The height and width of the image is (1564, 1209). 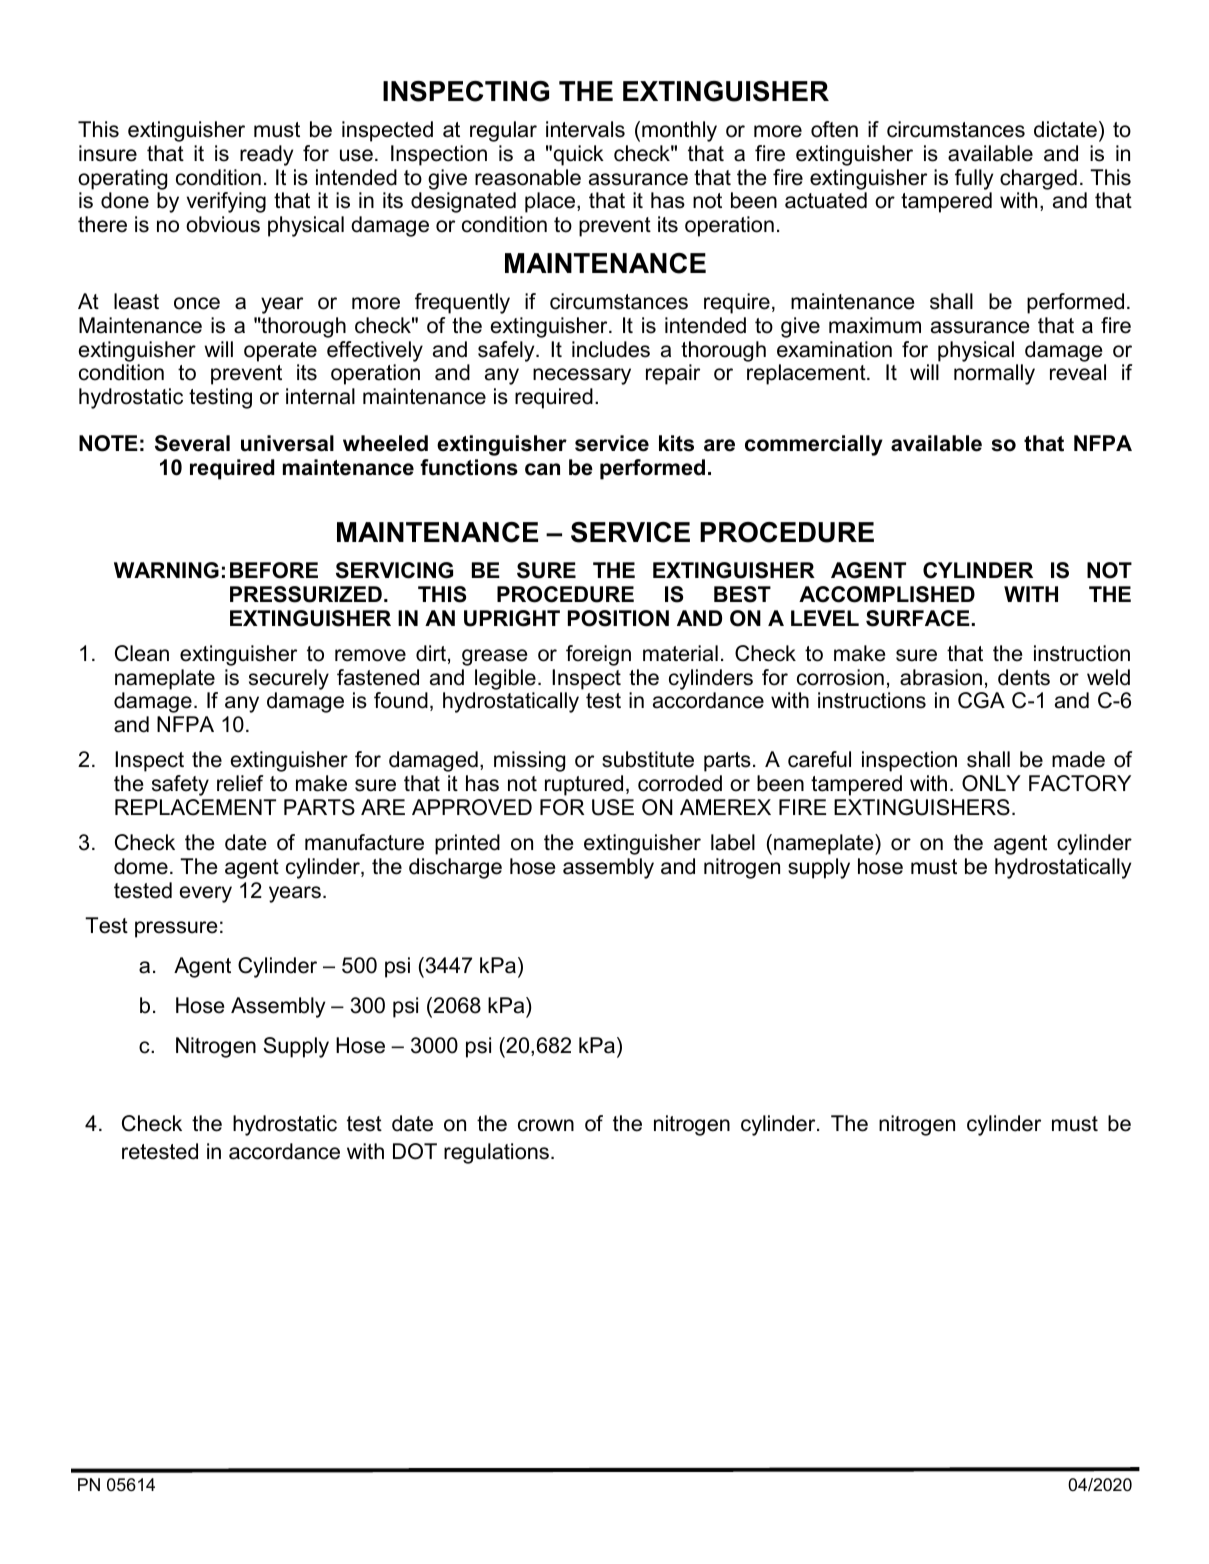 I want to click on fully, so click(x=974, y=179).
